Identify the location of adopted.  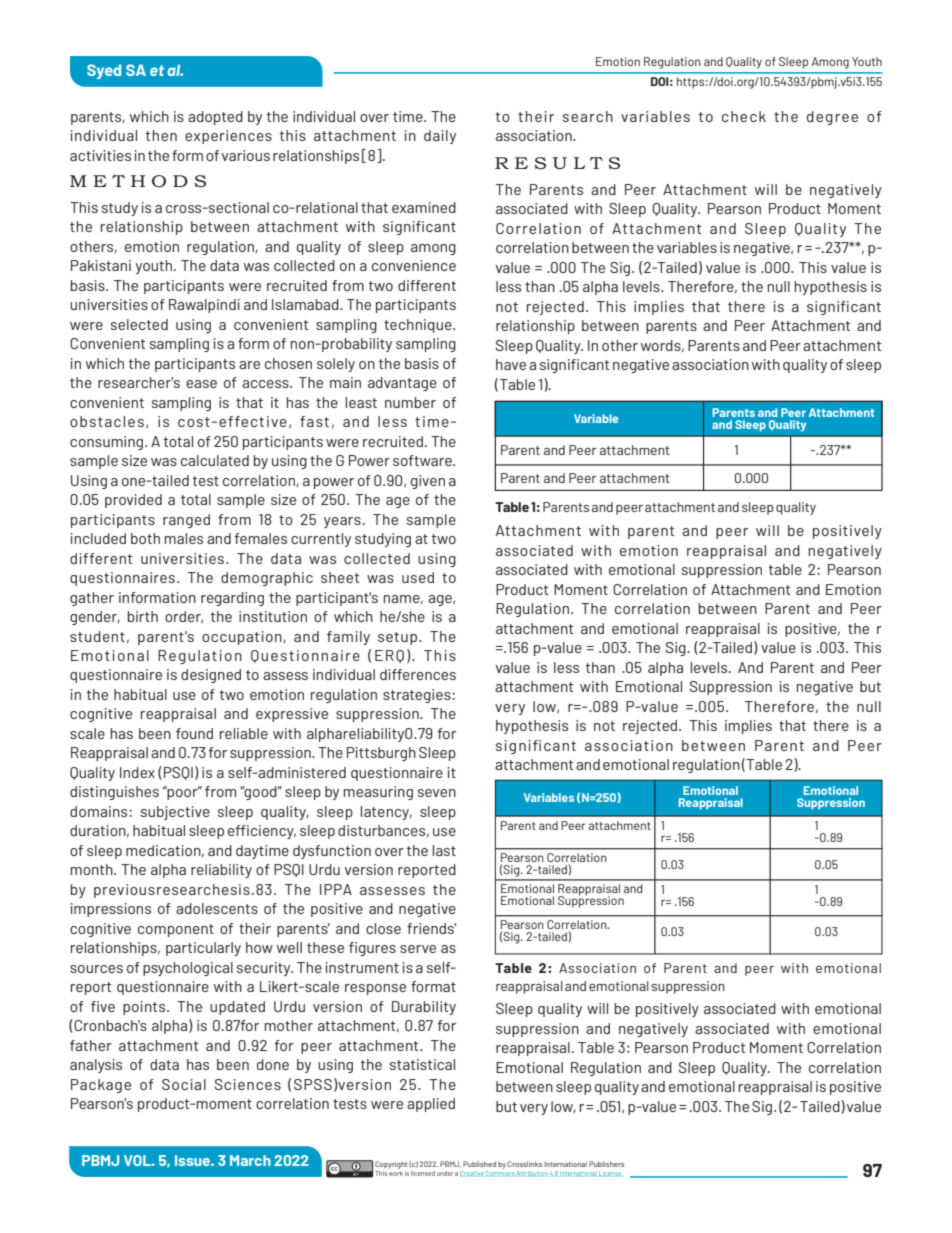
(215, 118).
